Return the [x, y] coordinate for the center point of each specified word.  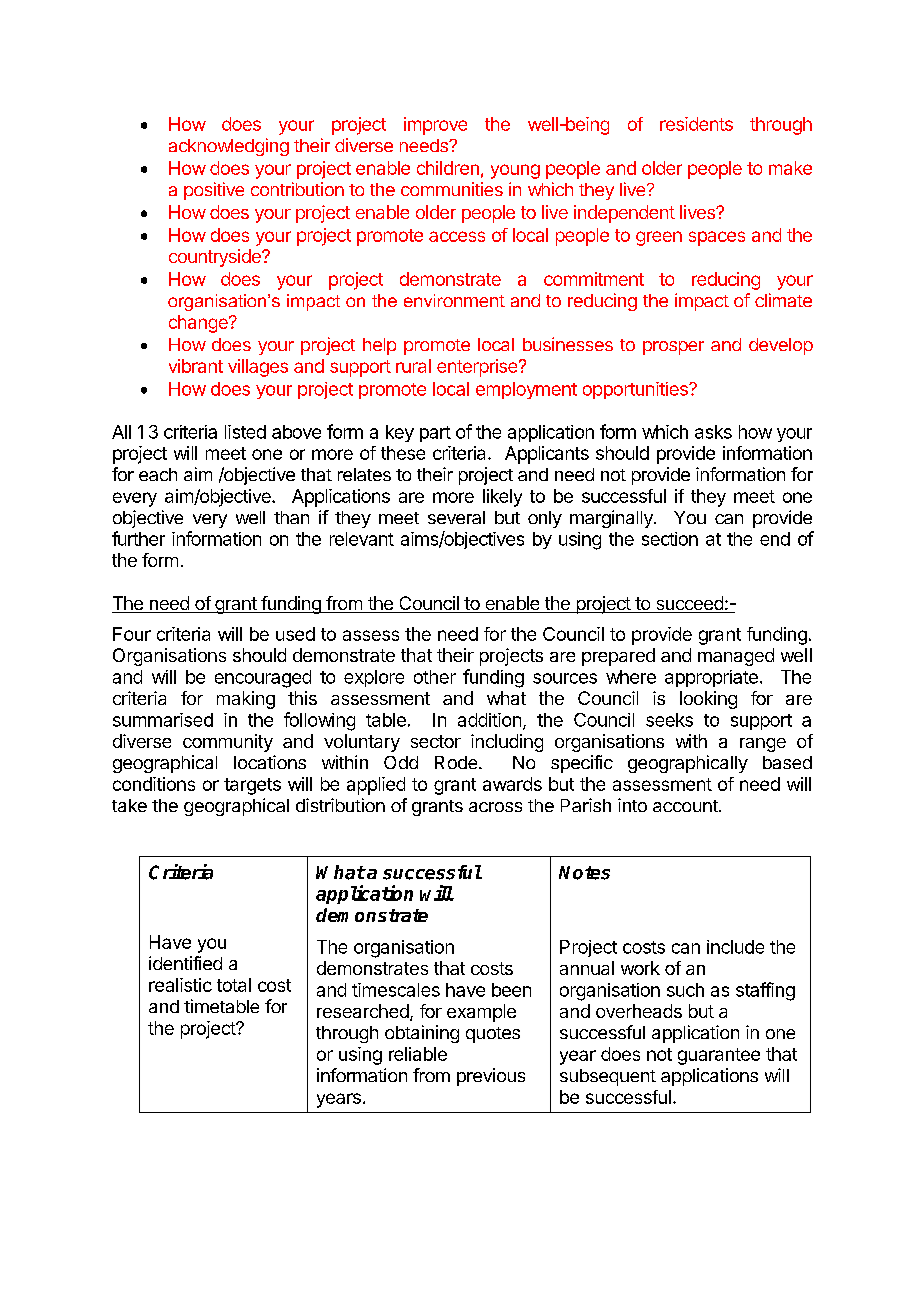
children [448, 168]
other [435, 677]
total [234, 985]
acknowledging [229, 147]
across [495, 807]
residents [696, 124]
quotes [493, 1035]
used [295, 634]
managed [736, 657]
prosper [673, 348]
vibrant [196, 366]
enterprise [478, 368]
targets [252, 786]
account [686, 806]
